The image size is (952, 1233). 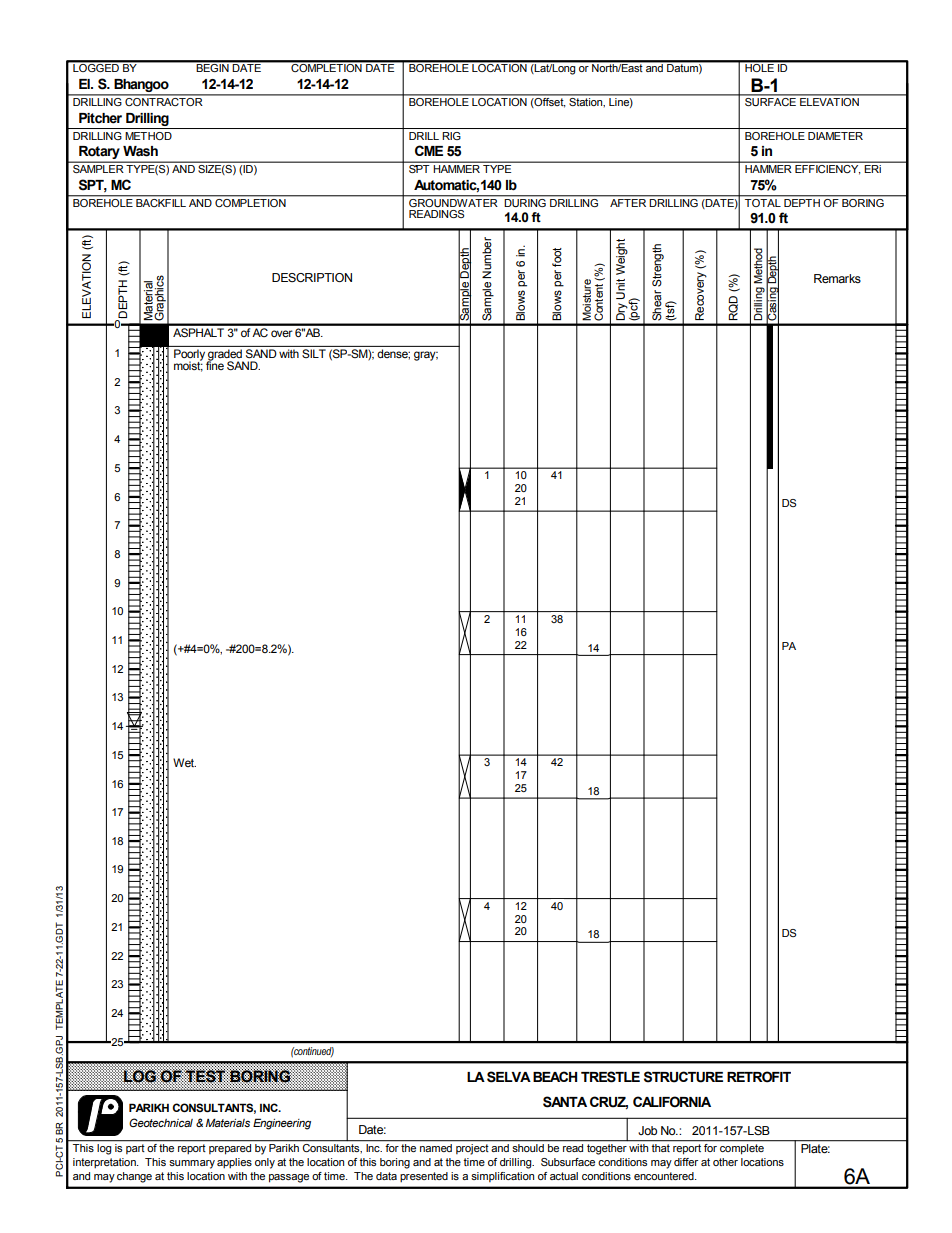 What do you see at coordinates (164, 100) in the screenshot?
I see `CONTRACTOR` at bounding box center [164, 100].
